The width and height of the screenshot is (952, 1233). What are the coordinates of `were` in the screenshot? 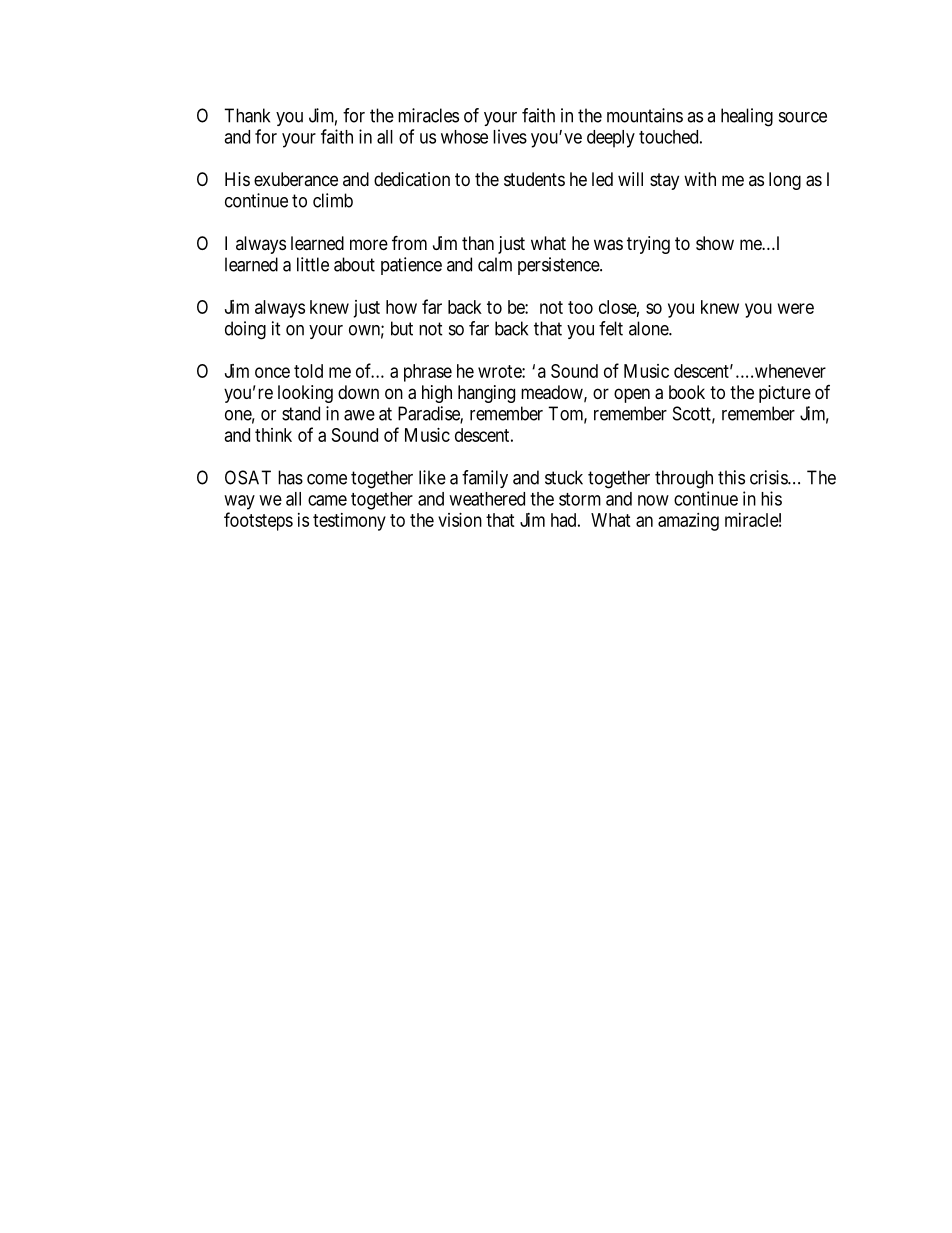 It's located at (796, 308).
